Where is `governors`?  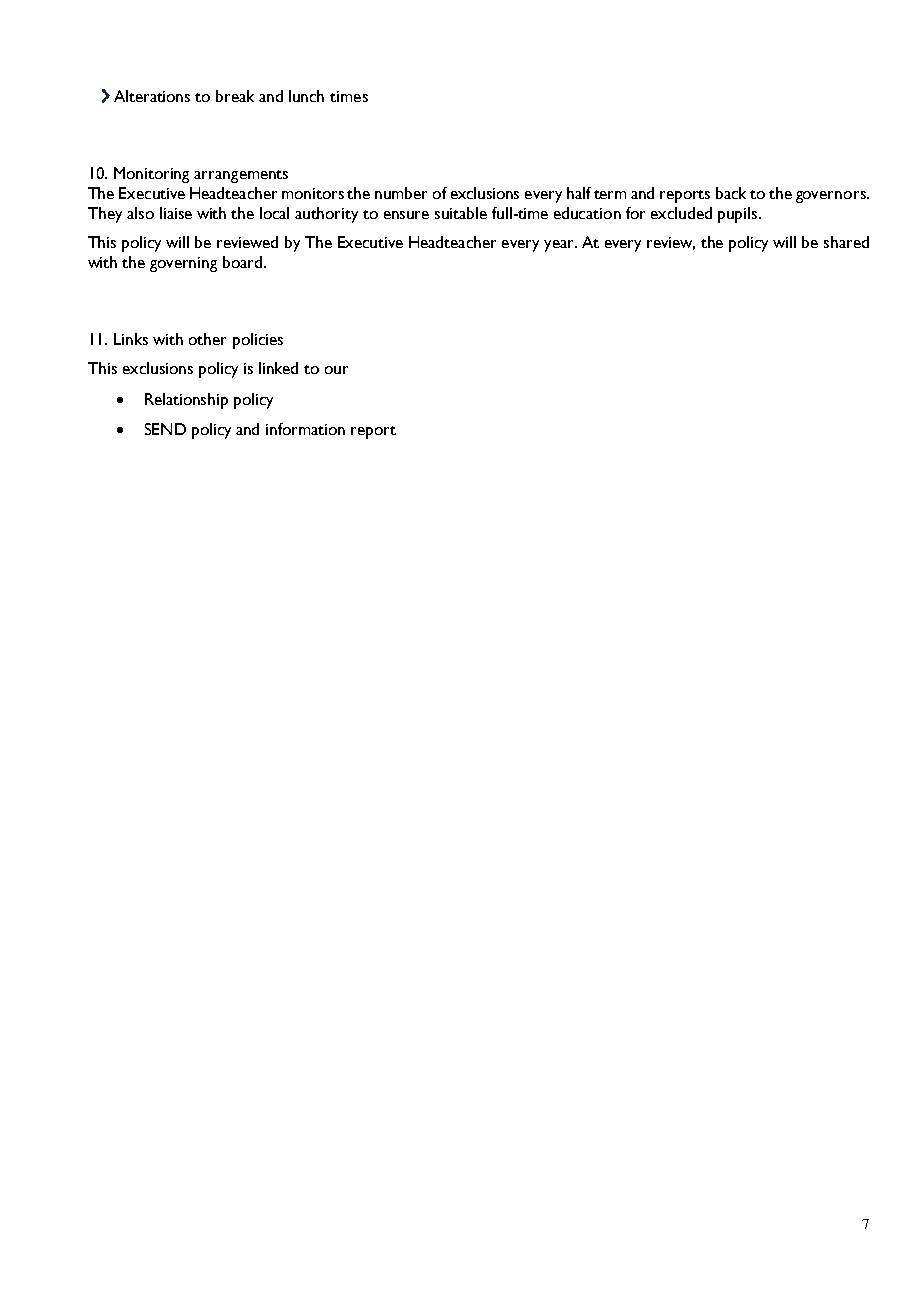 governors is located at coordinates (832, 197).
